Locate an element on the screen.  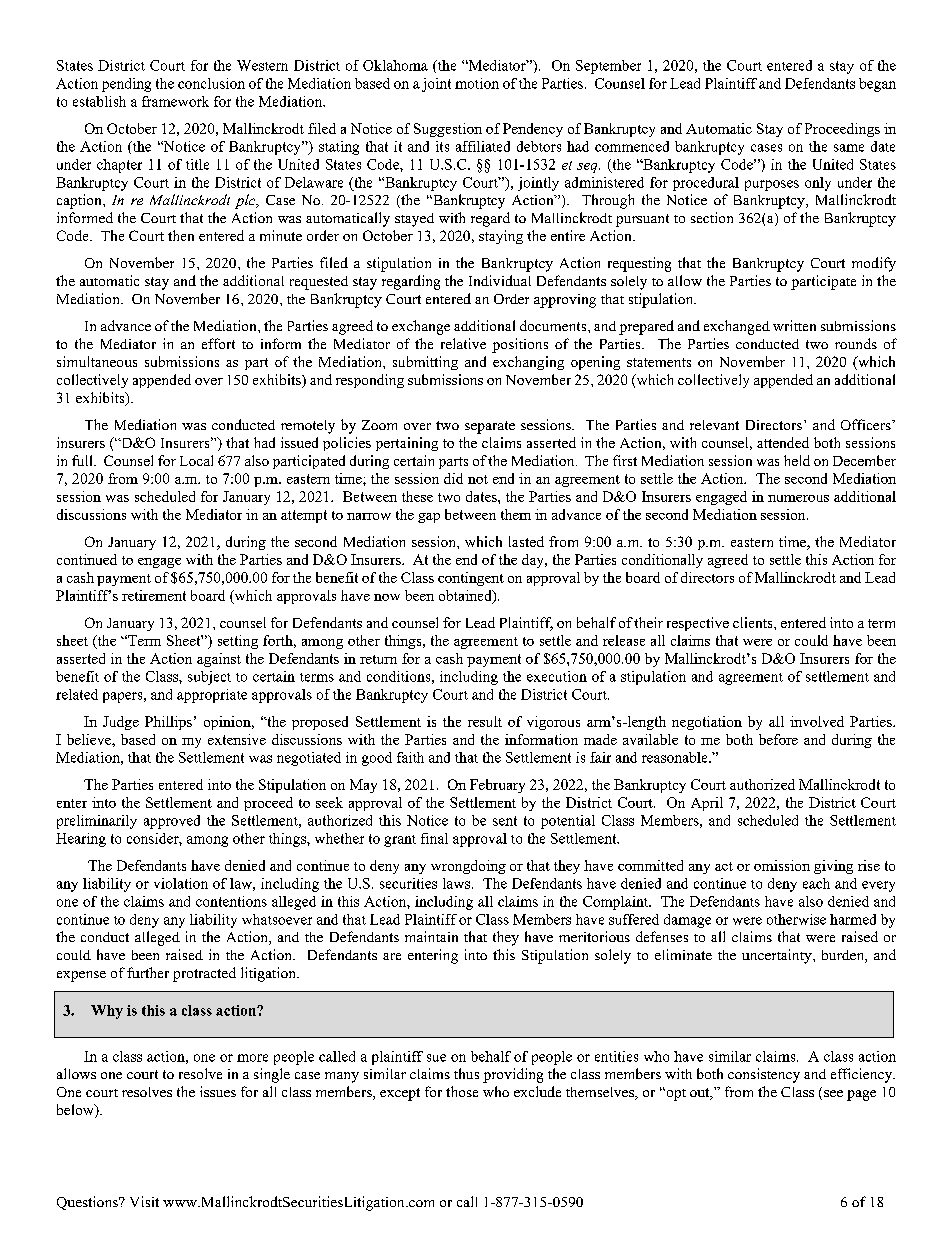
framework is located at coordinates (175, 101).
